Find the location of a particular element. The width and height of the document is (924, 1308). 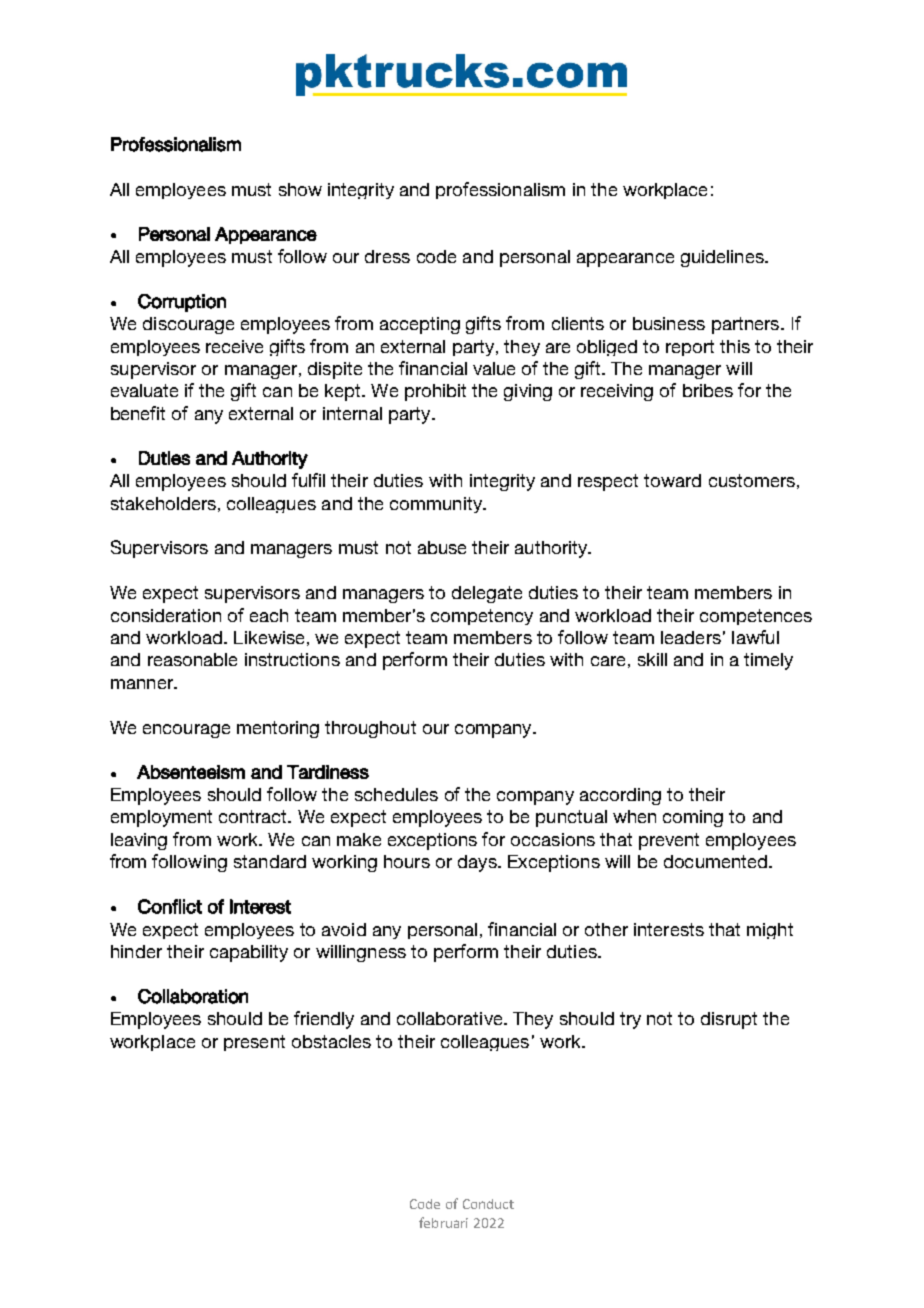

present is located at coordinates (254, 1043).
